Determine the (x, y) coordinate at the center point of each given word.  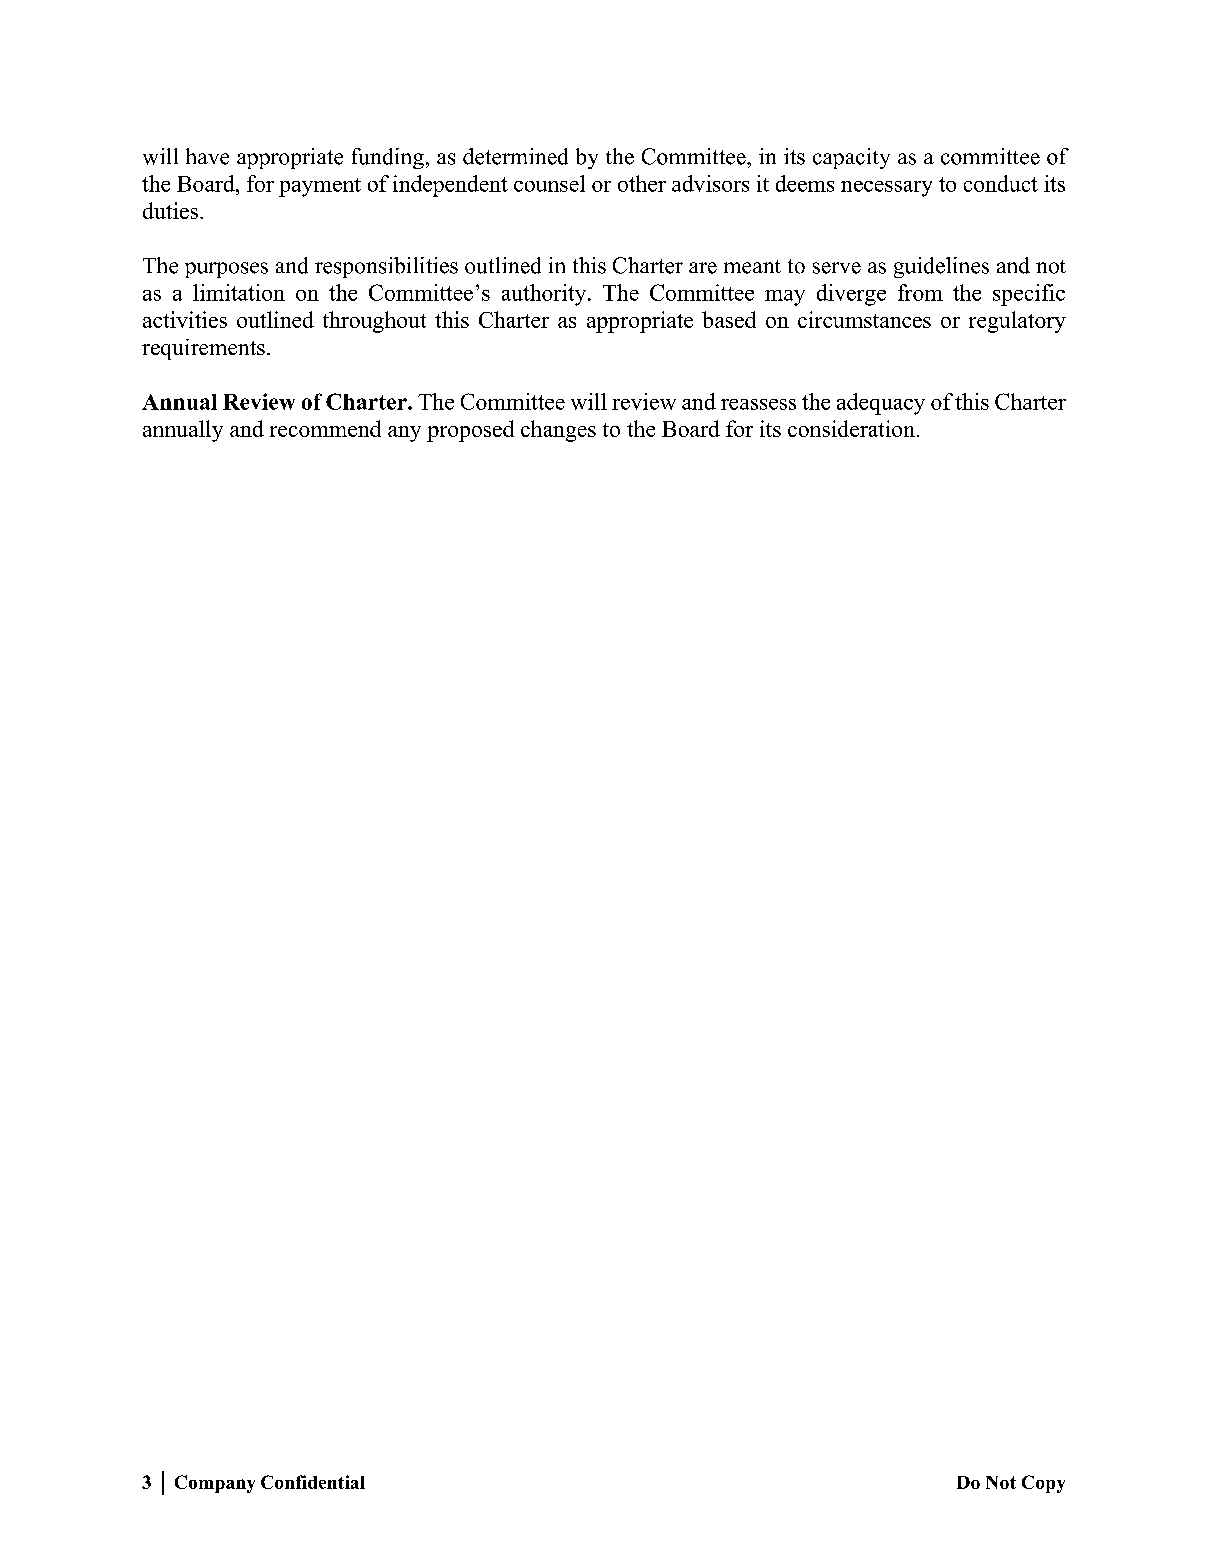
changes (558, 431)
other (642, 183)
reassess (758, 404)
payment (320, 187)
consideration (851, 428)
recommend (325, 428)
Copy (1043, 1484)
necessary (886, 189)
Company (215, 1484)
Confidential (313, 1482)
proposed (470, 431)
